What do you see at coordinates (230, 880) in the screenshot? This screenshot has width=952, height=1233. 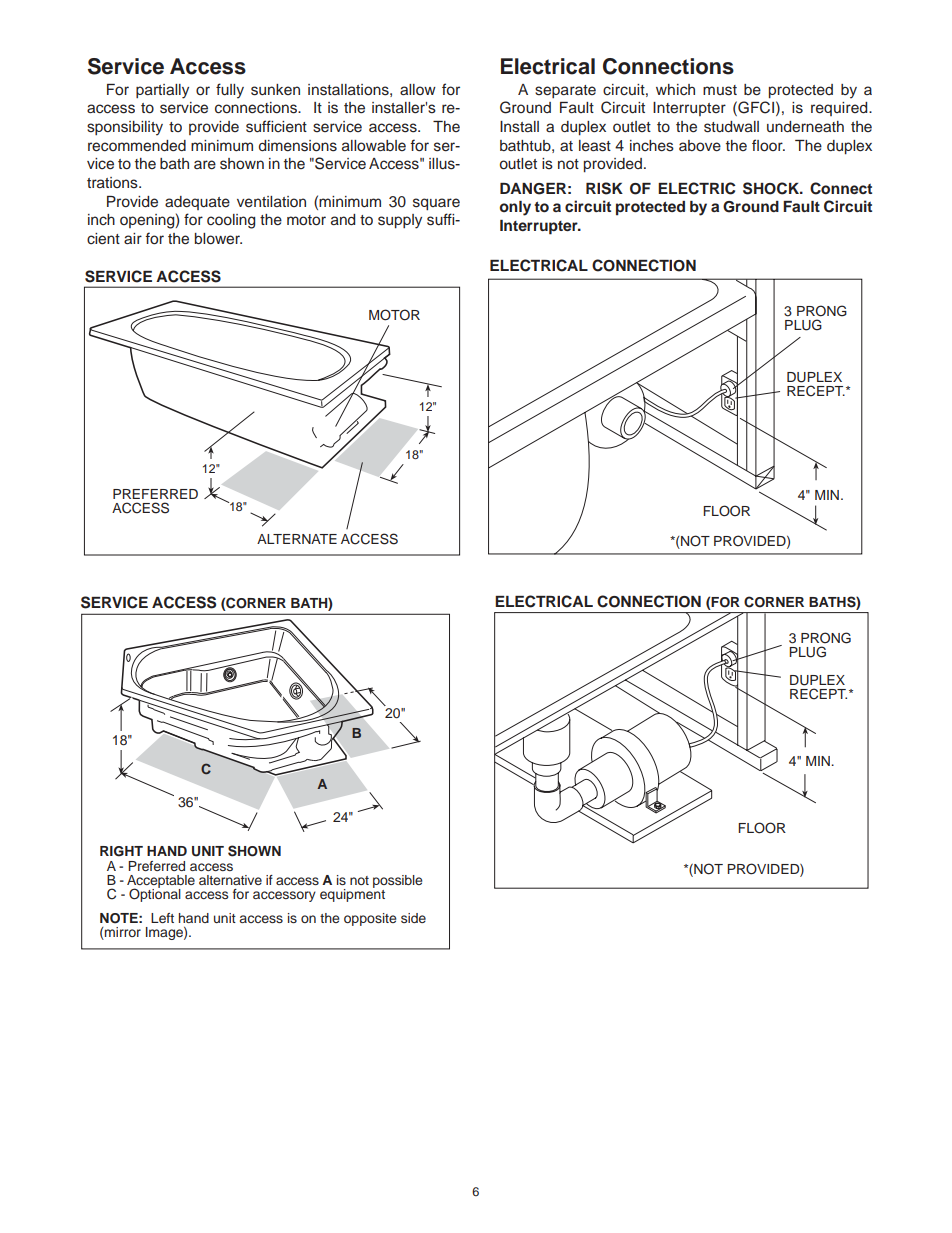 I see `alternative` at bounding box center [230, 880].
